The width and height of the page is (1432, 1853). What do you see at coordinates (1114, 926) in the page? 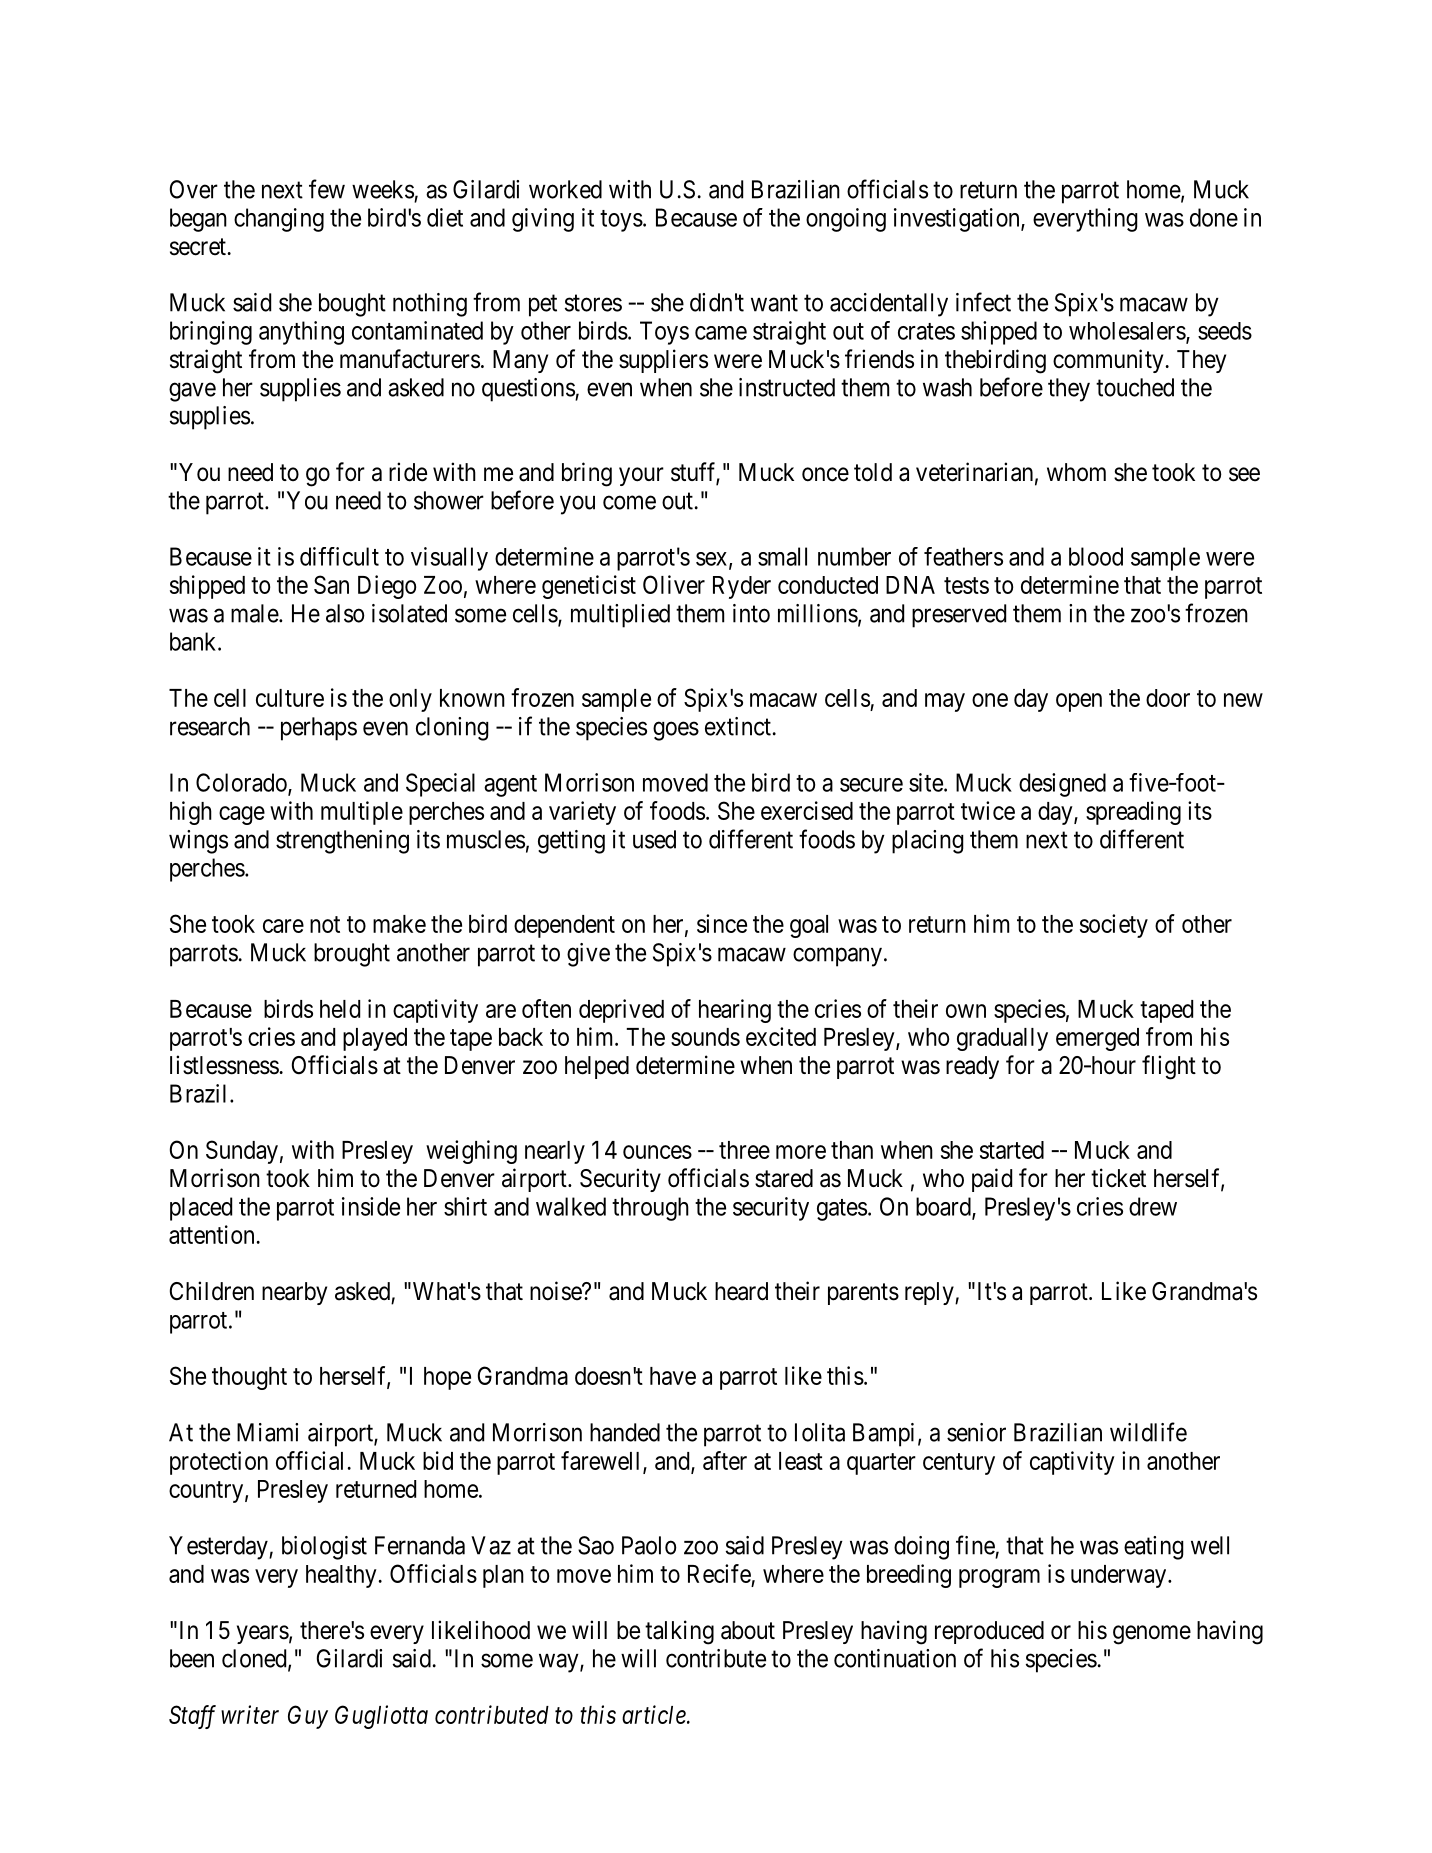
I see `society` at bounding box center [1114, 926].
